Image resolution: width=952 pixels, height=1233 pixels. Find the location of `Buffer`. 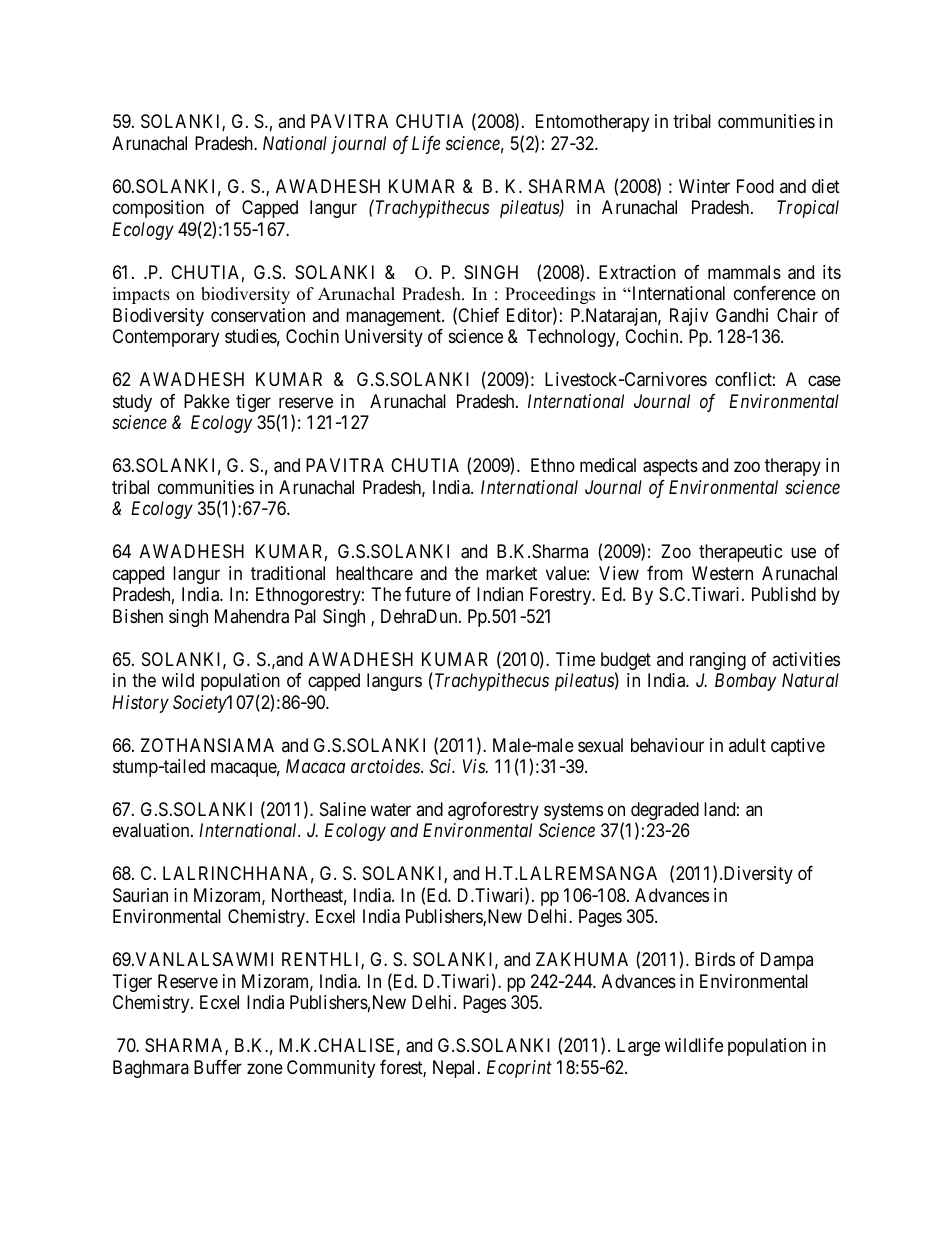

Buffer is located at coordinates (218, 1067).
